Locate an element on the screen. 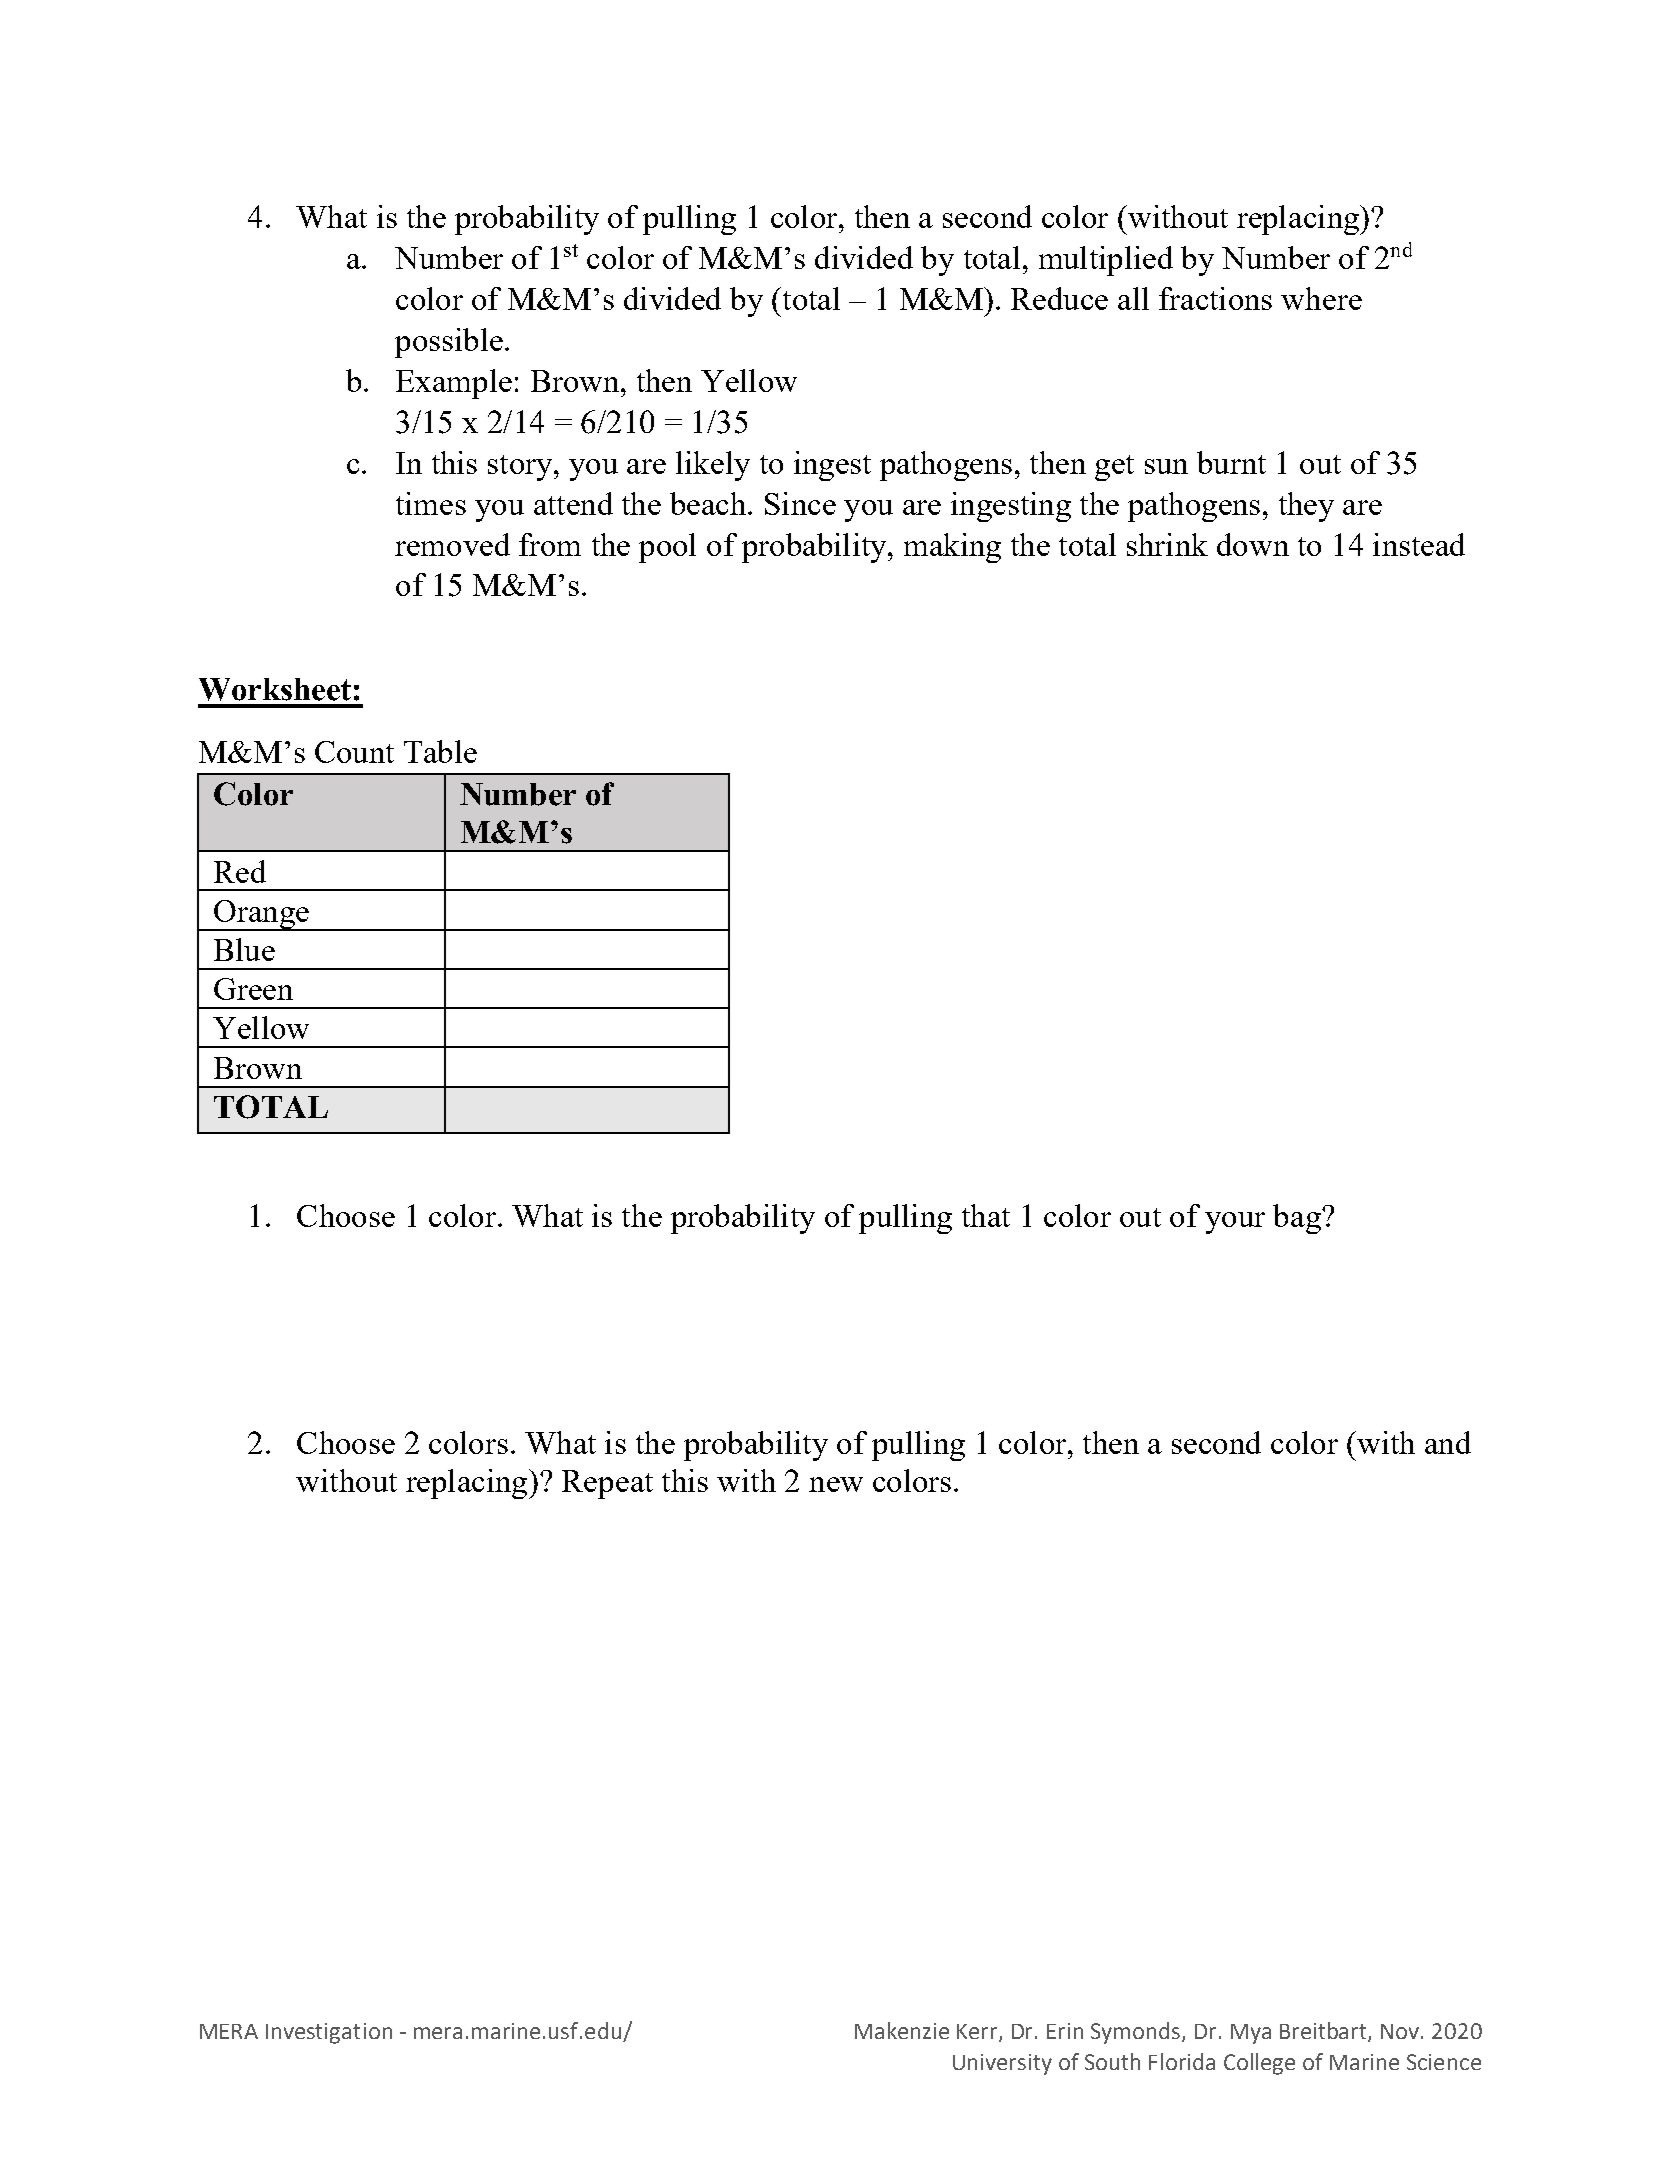  Table is located at coordinates (440, 751).
